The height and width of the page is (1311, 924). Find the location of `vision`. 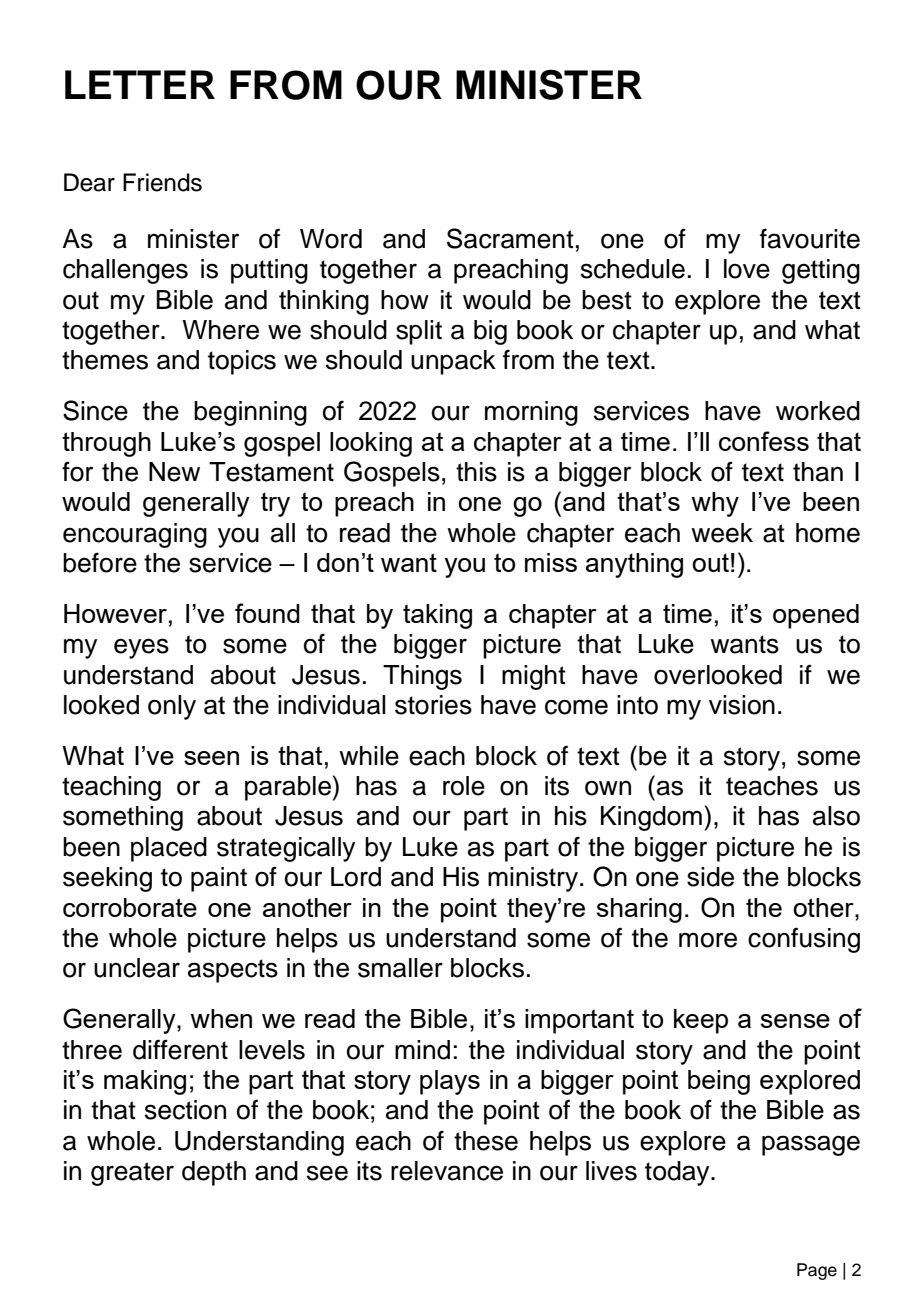

vision is located at coordinates (742, 705).
